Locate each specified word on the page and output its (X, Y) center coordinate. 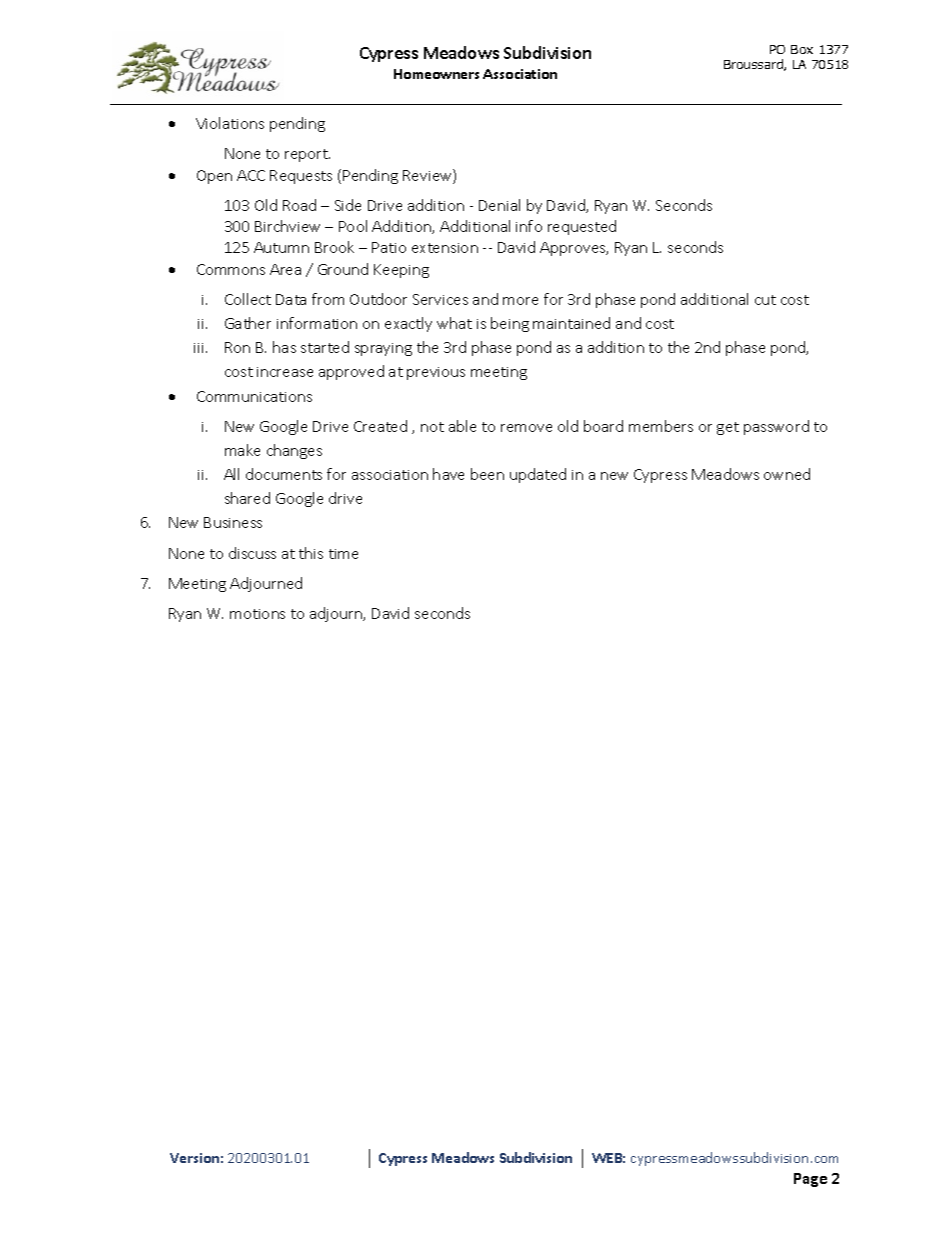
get (728, 428)
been (487, 474)
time (343, 554)
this (311, 553)
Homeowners (436, 74)
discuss (252, 553)
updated (538, 475)
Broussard (754, 65)
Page (810, 1180)
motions (257, 614)
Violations (230, 123)
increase (285, 372)
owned (787, 474)
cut (765, 300)
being (510, 324)
